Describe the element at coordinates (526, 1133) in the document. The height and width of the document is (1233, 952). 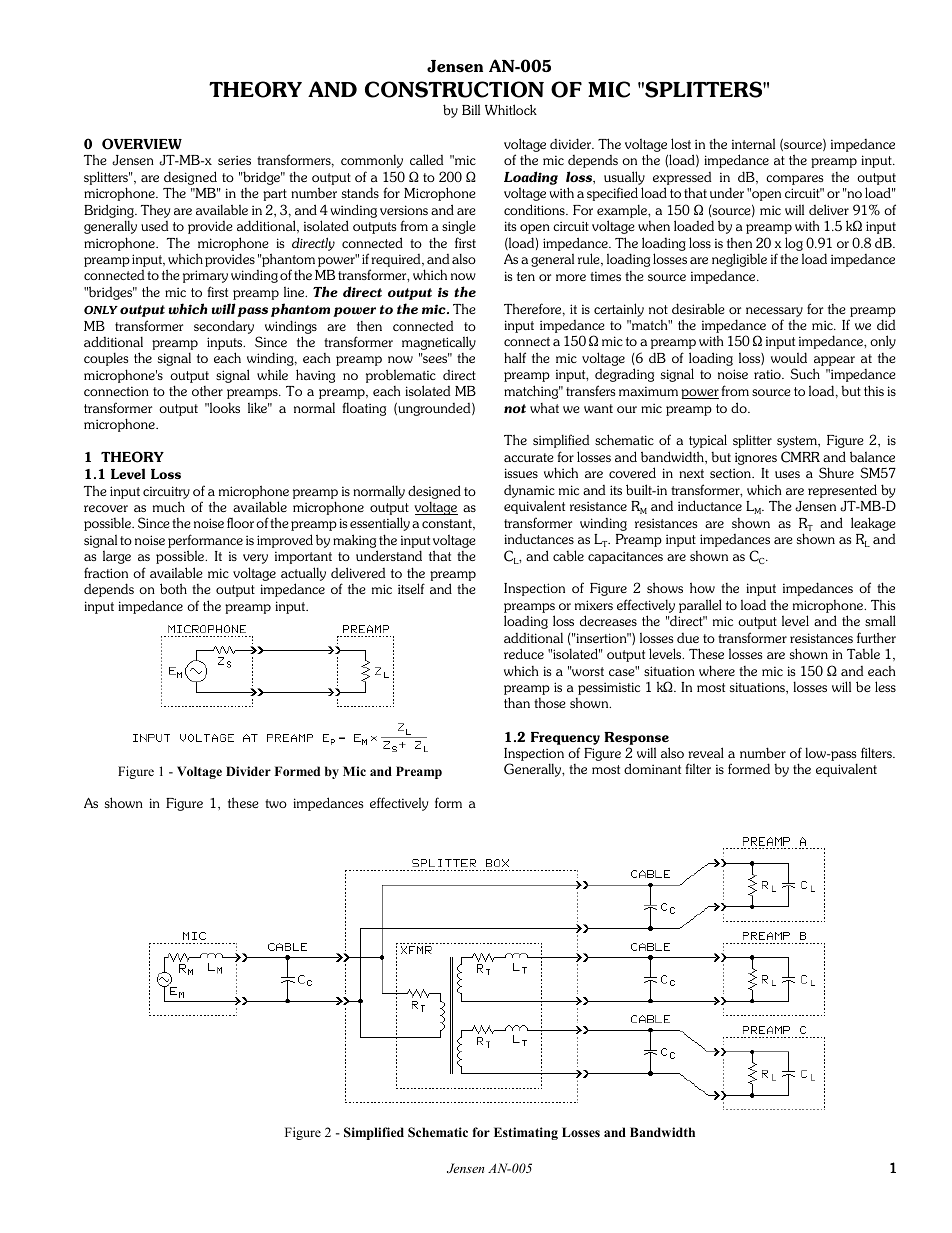
I see `Estimating` at that location.
